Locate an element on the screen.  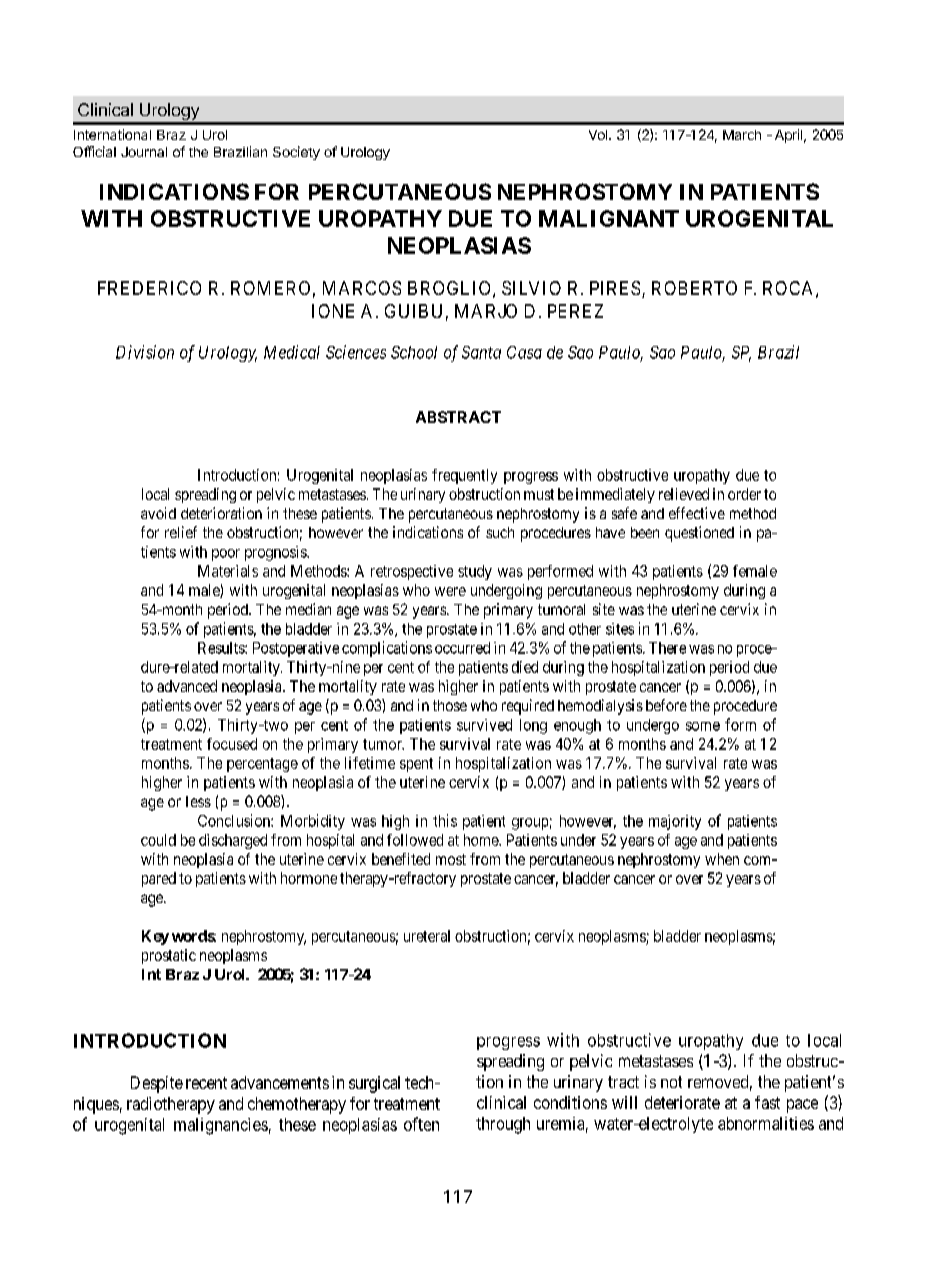
frequently is located at coordinates (464, 476).
